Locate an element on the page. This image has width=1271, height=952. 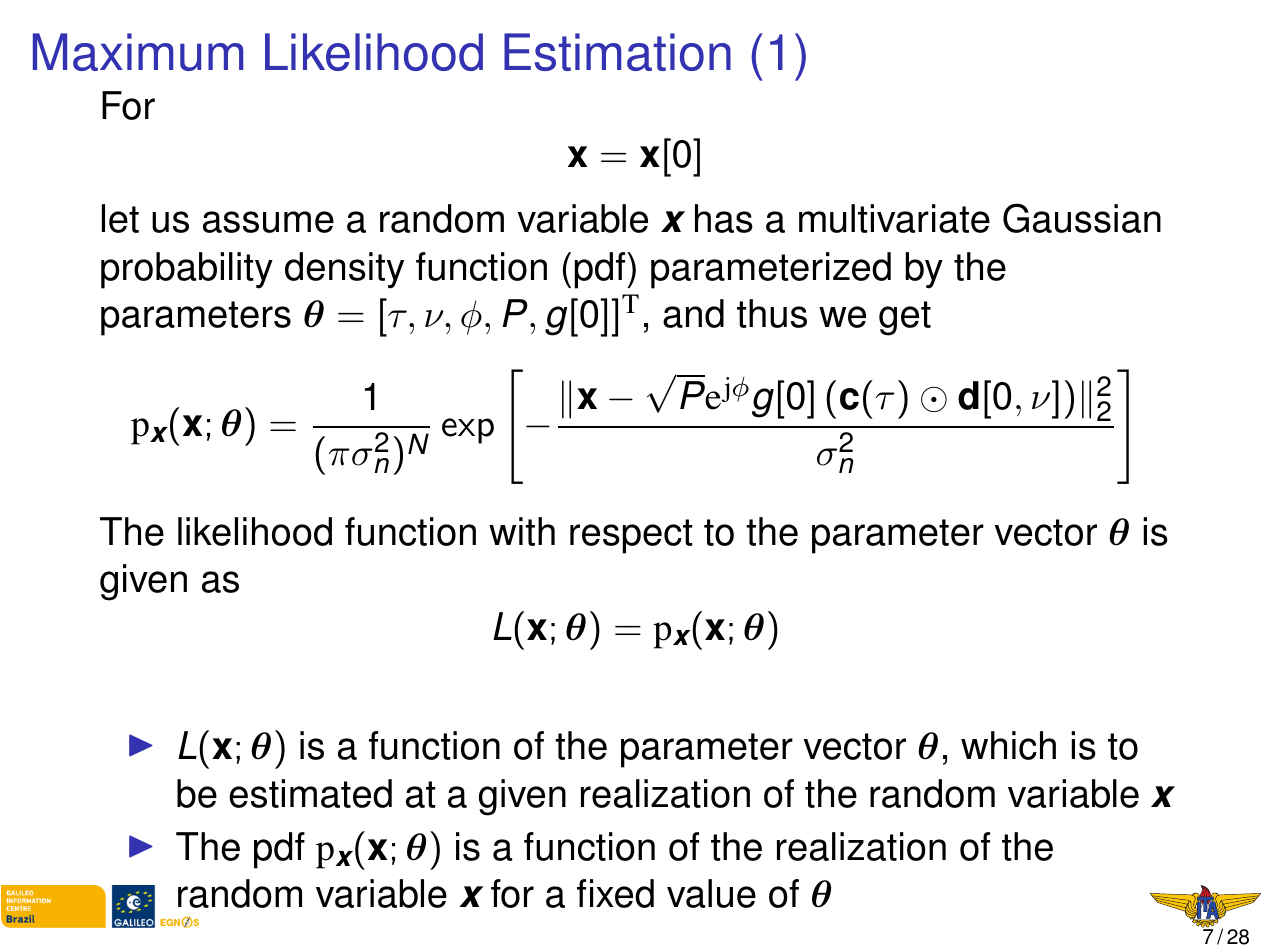
Estimation is located at coordinates (617, 52).
